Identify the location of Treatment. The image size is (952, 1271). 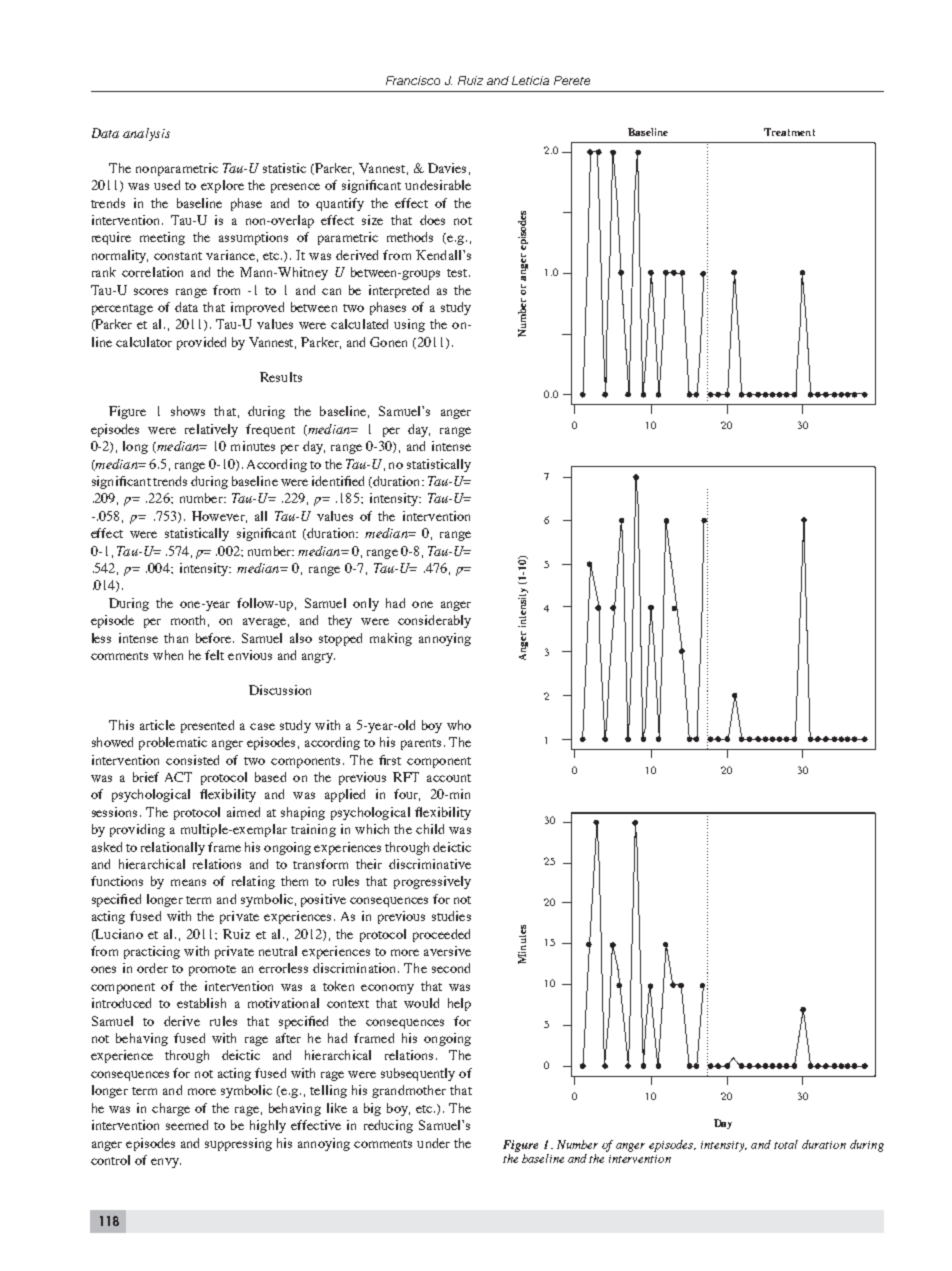
(789, 132).
